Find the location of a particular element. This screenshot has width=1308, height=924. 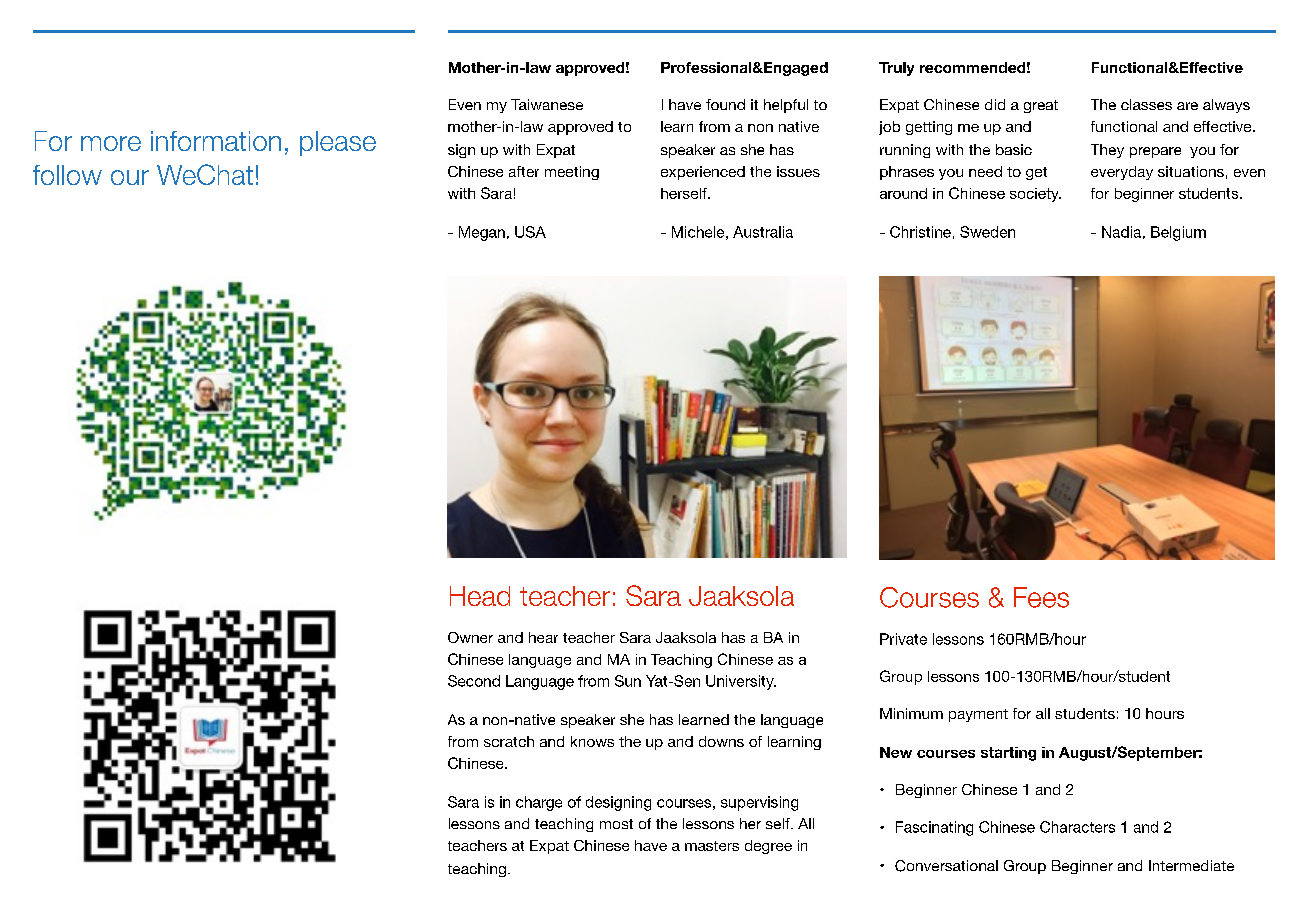

great is located at coordinates (1041, 106).
